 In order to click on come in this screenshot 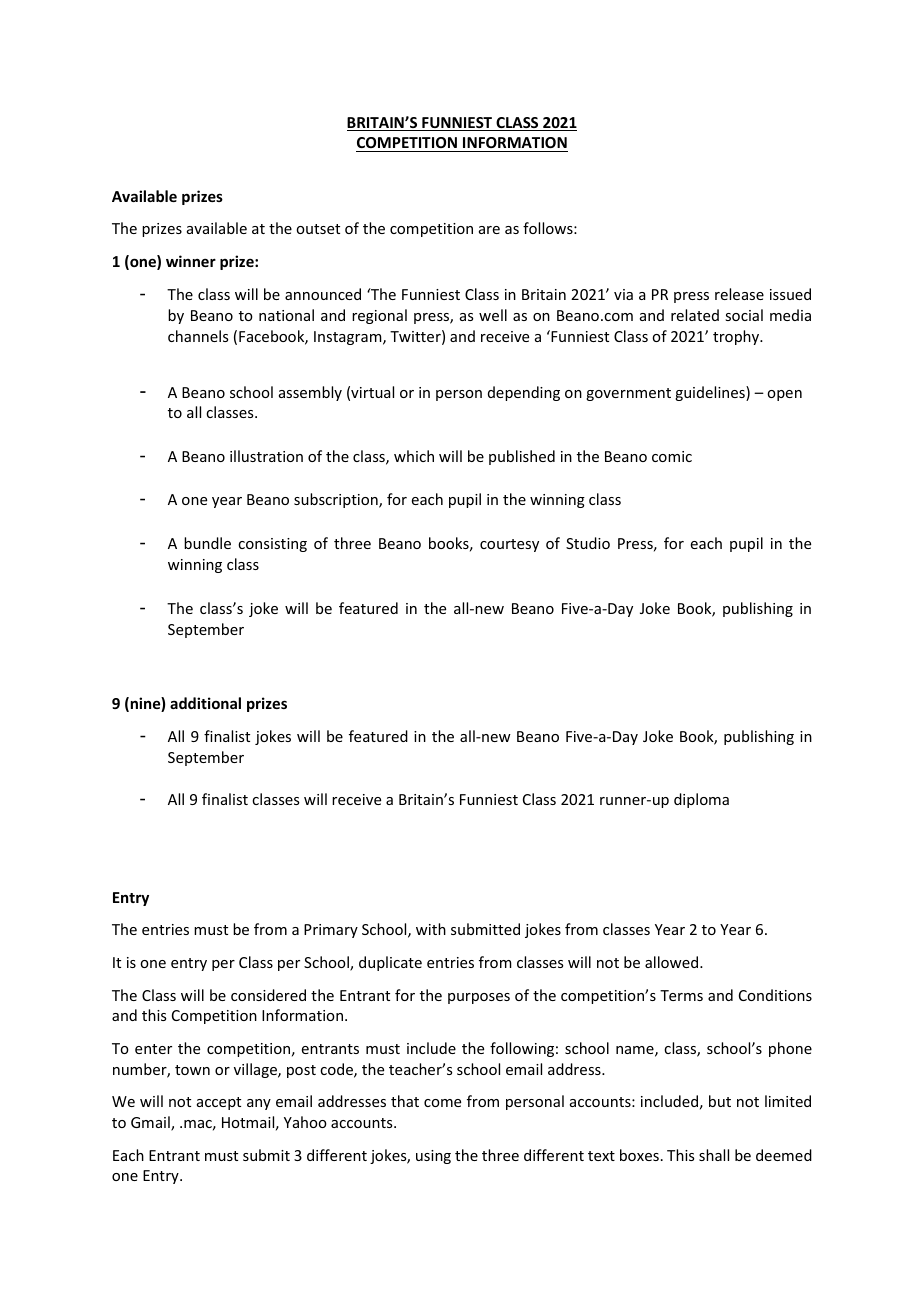, I will do `click(442, 1103)`.
